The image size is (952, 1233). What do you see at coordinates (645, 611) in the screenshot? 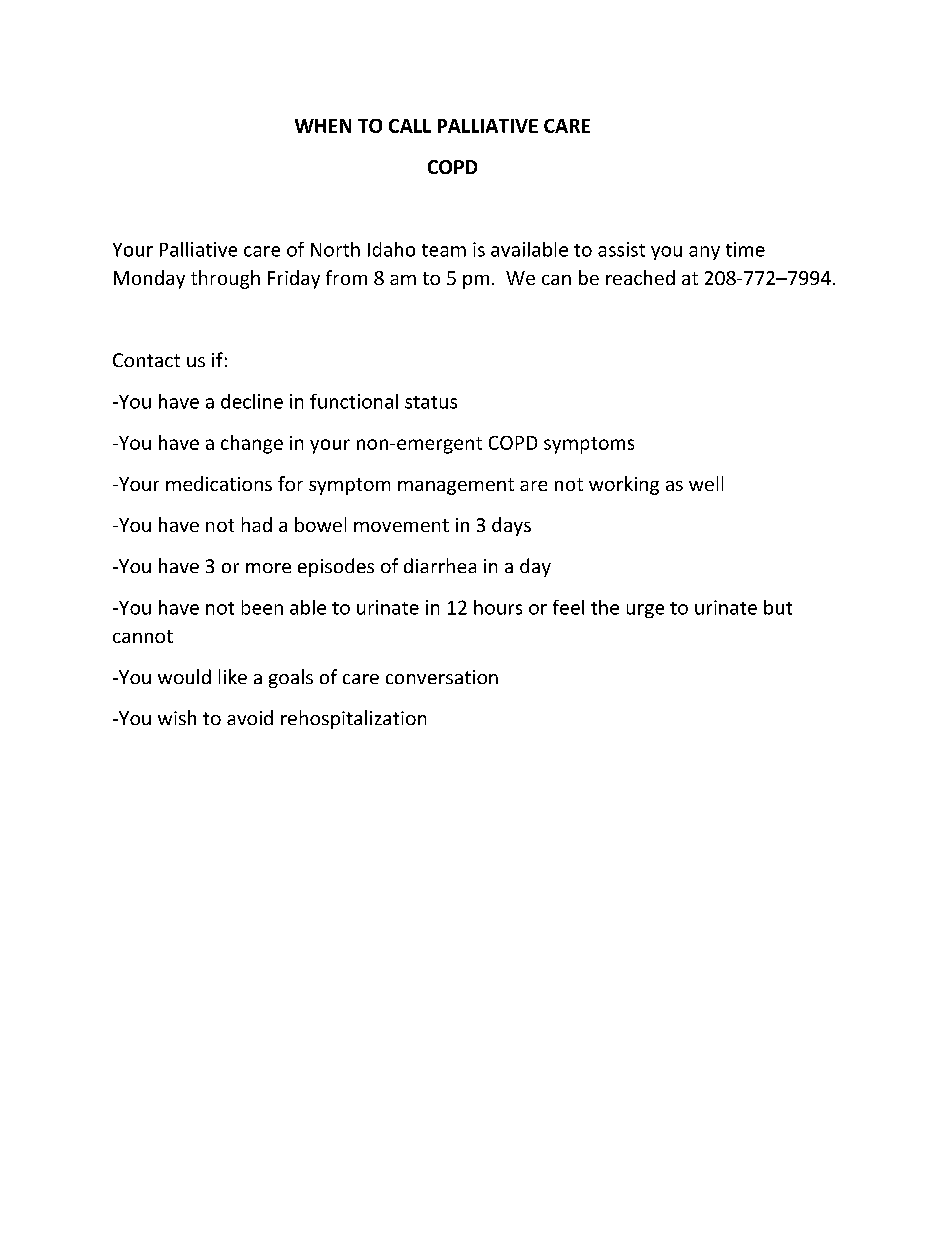
I see `urge` at bounding box center [645, 611].
